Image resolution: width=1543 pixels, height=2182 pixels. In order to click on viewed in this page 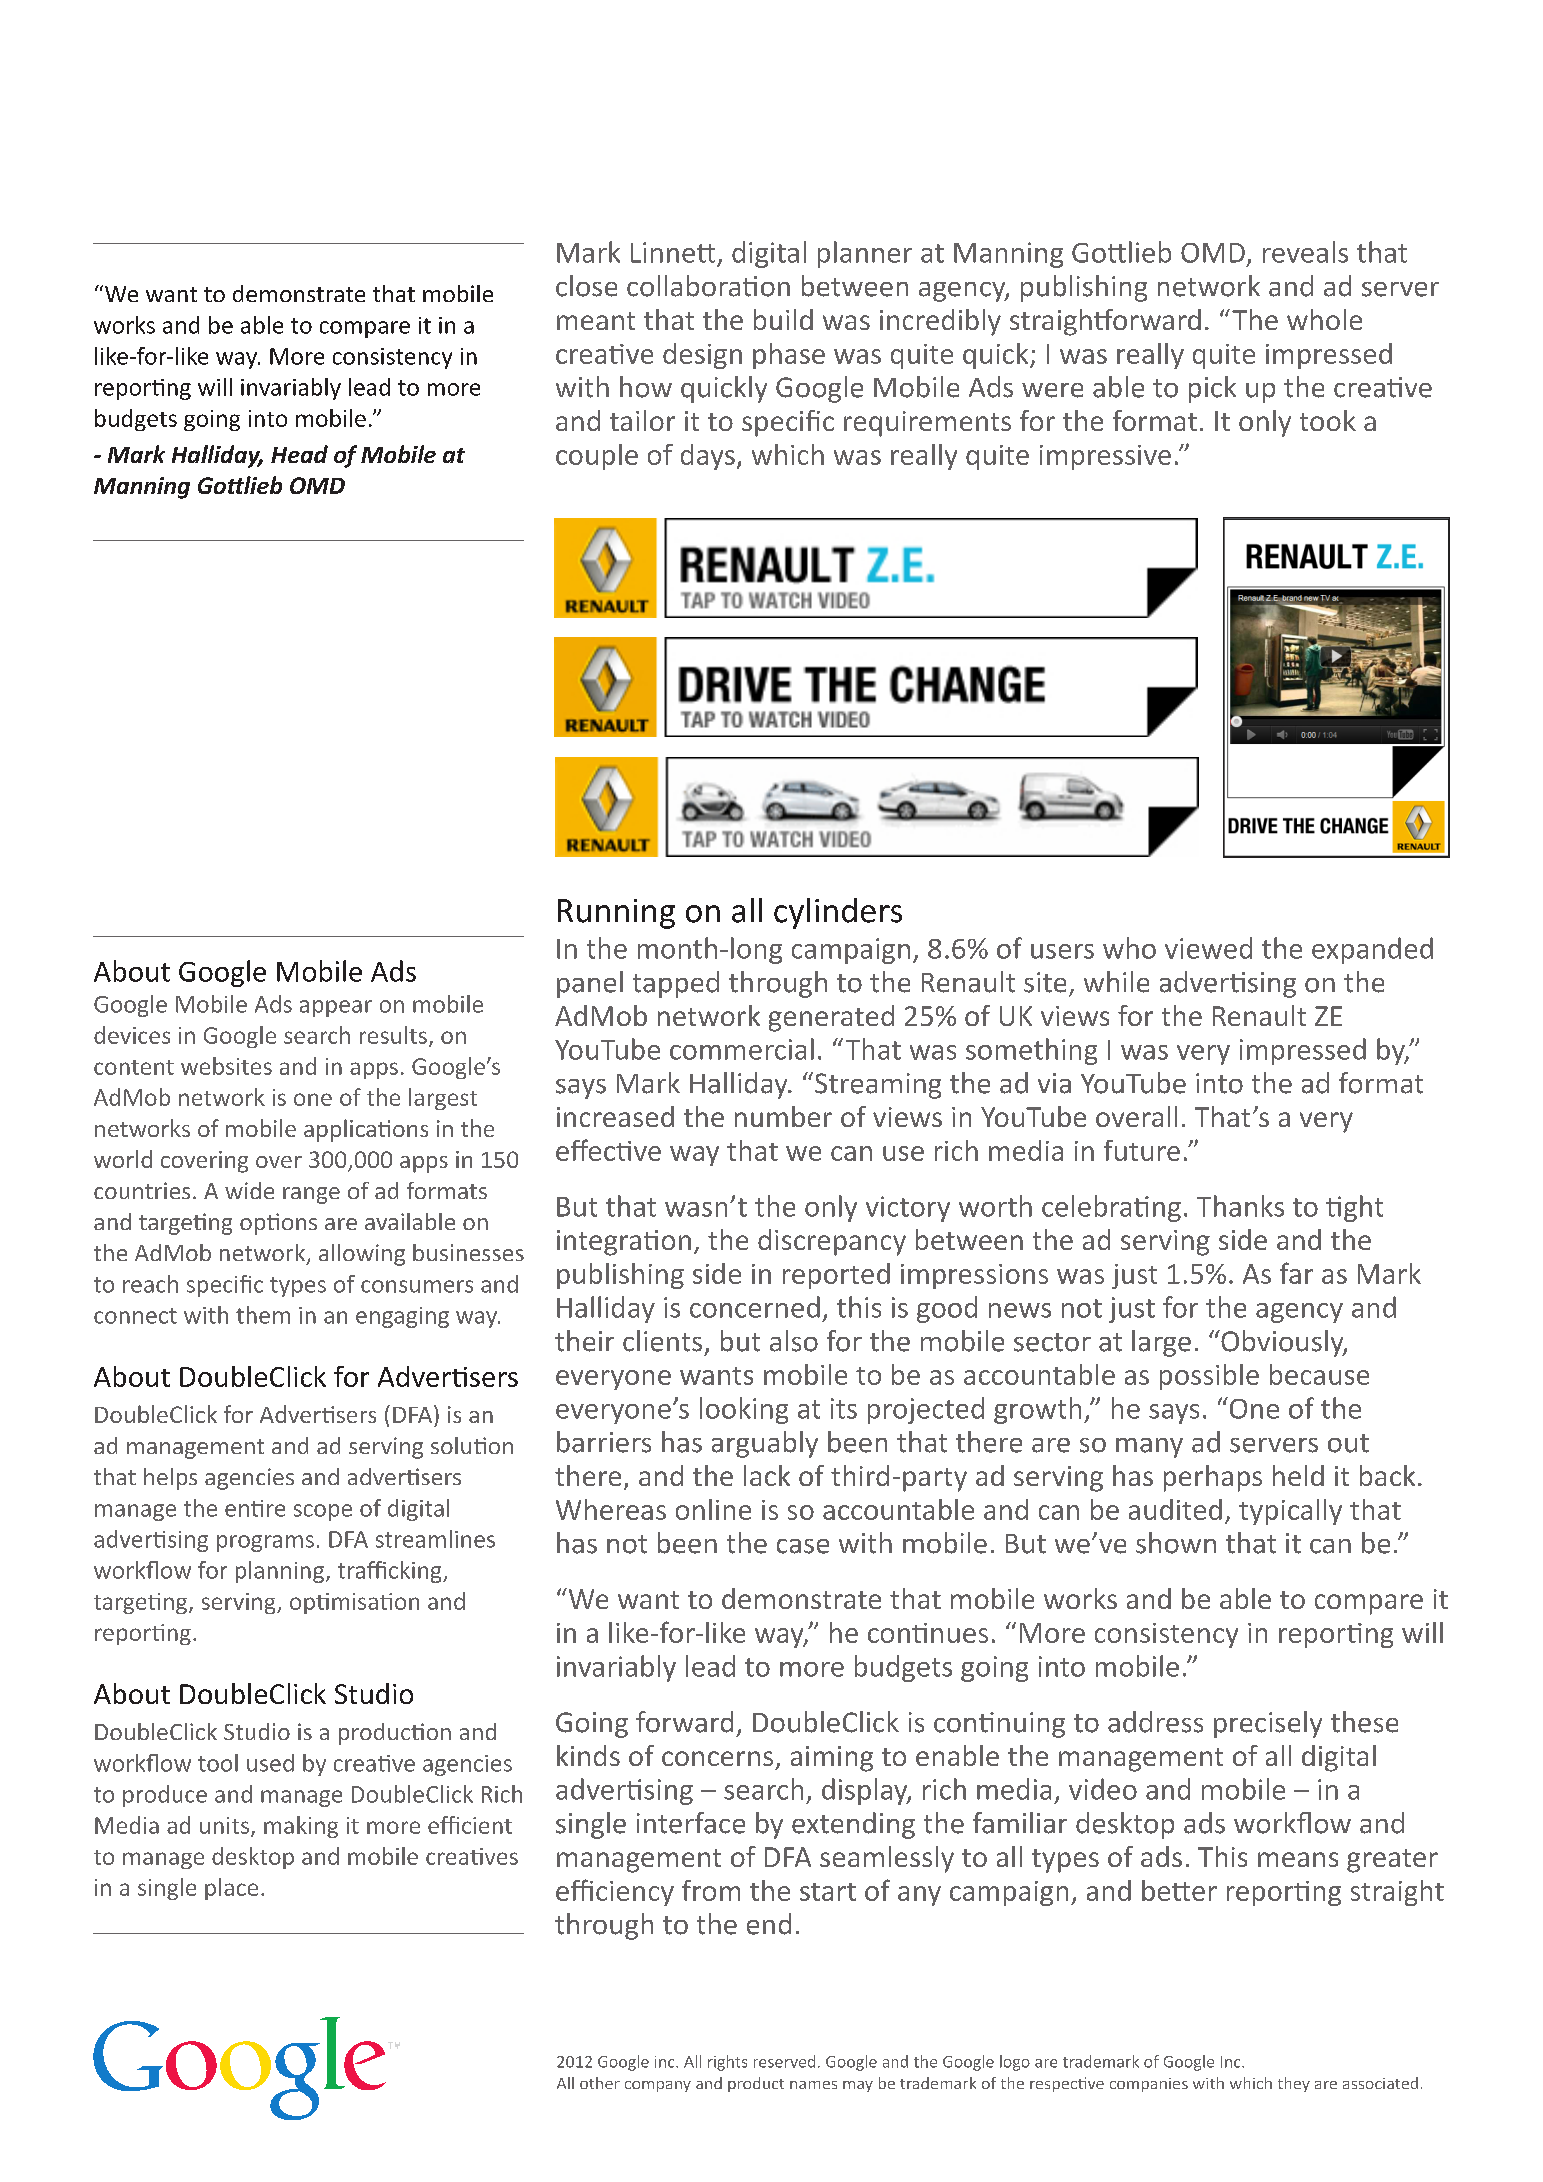, I will do `click(1208, 948)`.
